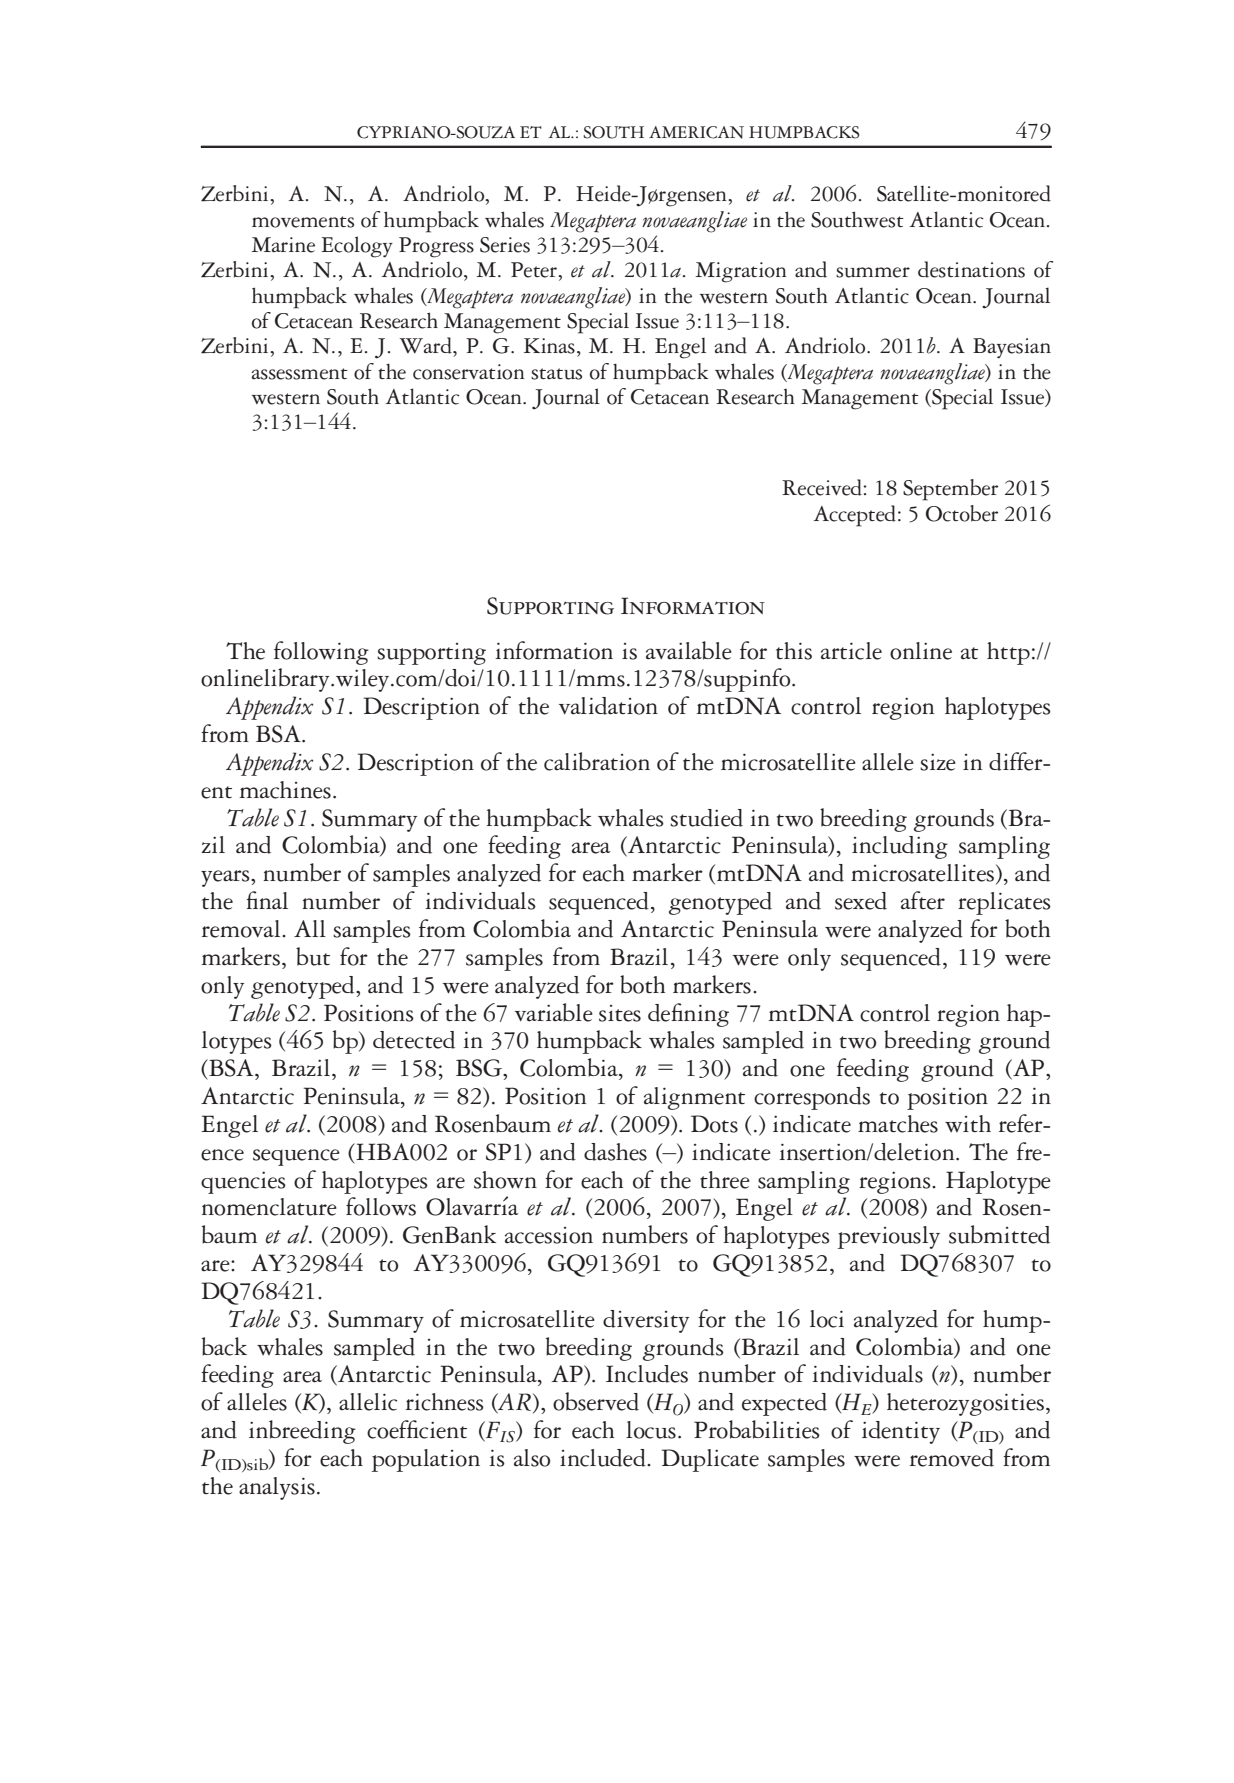 The image size is (1234, 1783). Describe the element at coordinates (313, 956) in the image. I see `but` at that location.
